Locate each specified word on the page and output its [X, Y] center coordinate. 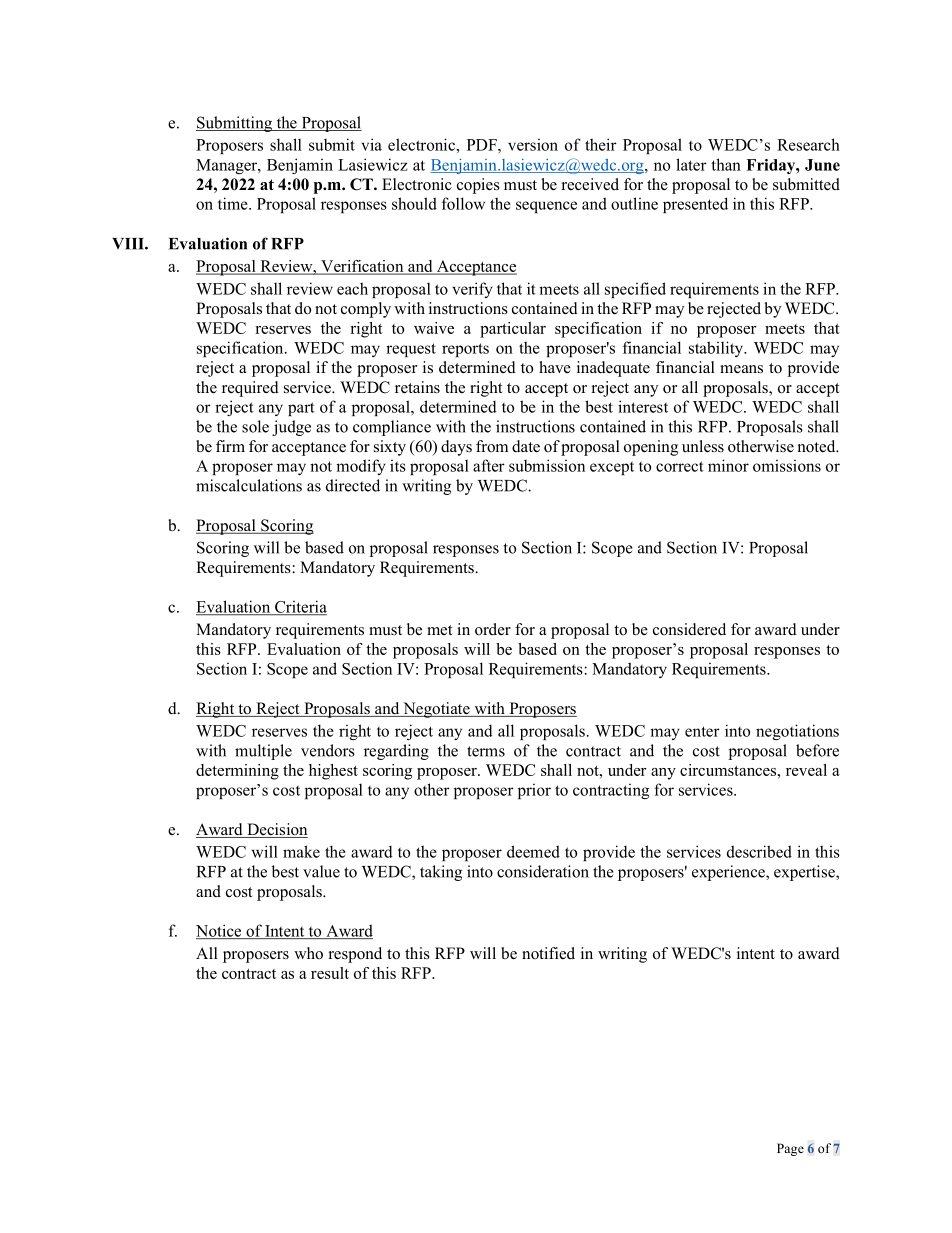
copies [478, 186]
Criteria [300, 607]
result [330, 973]
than [726, 164]
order [493, 629]
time [234, 203]
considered [689, 629]
